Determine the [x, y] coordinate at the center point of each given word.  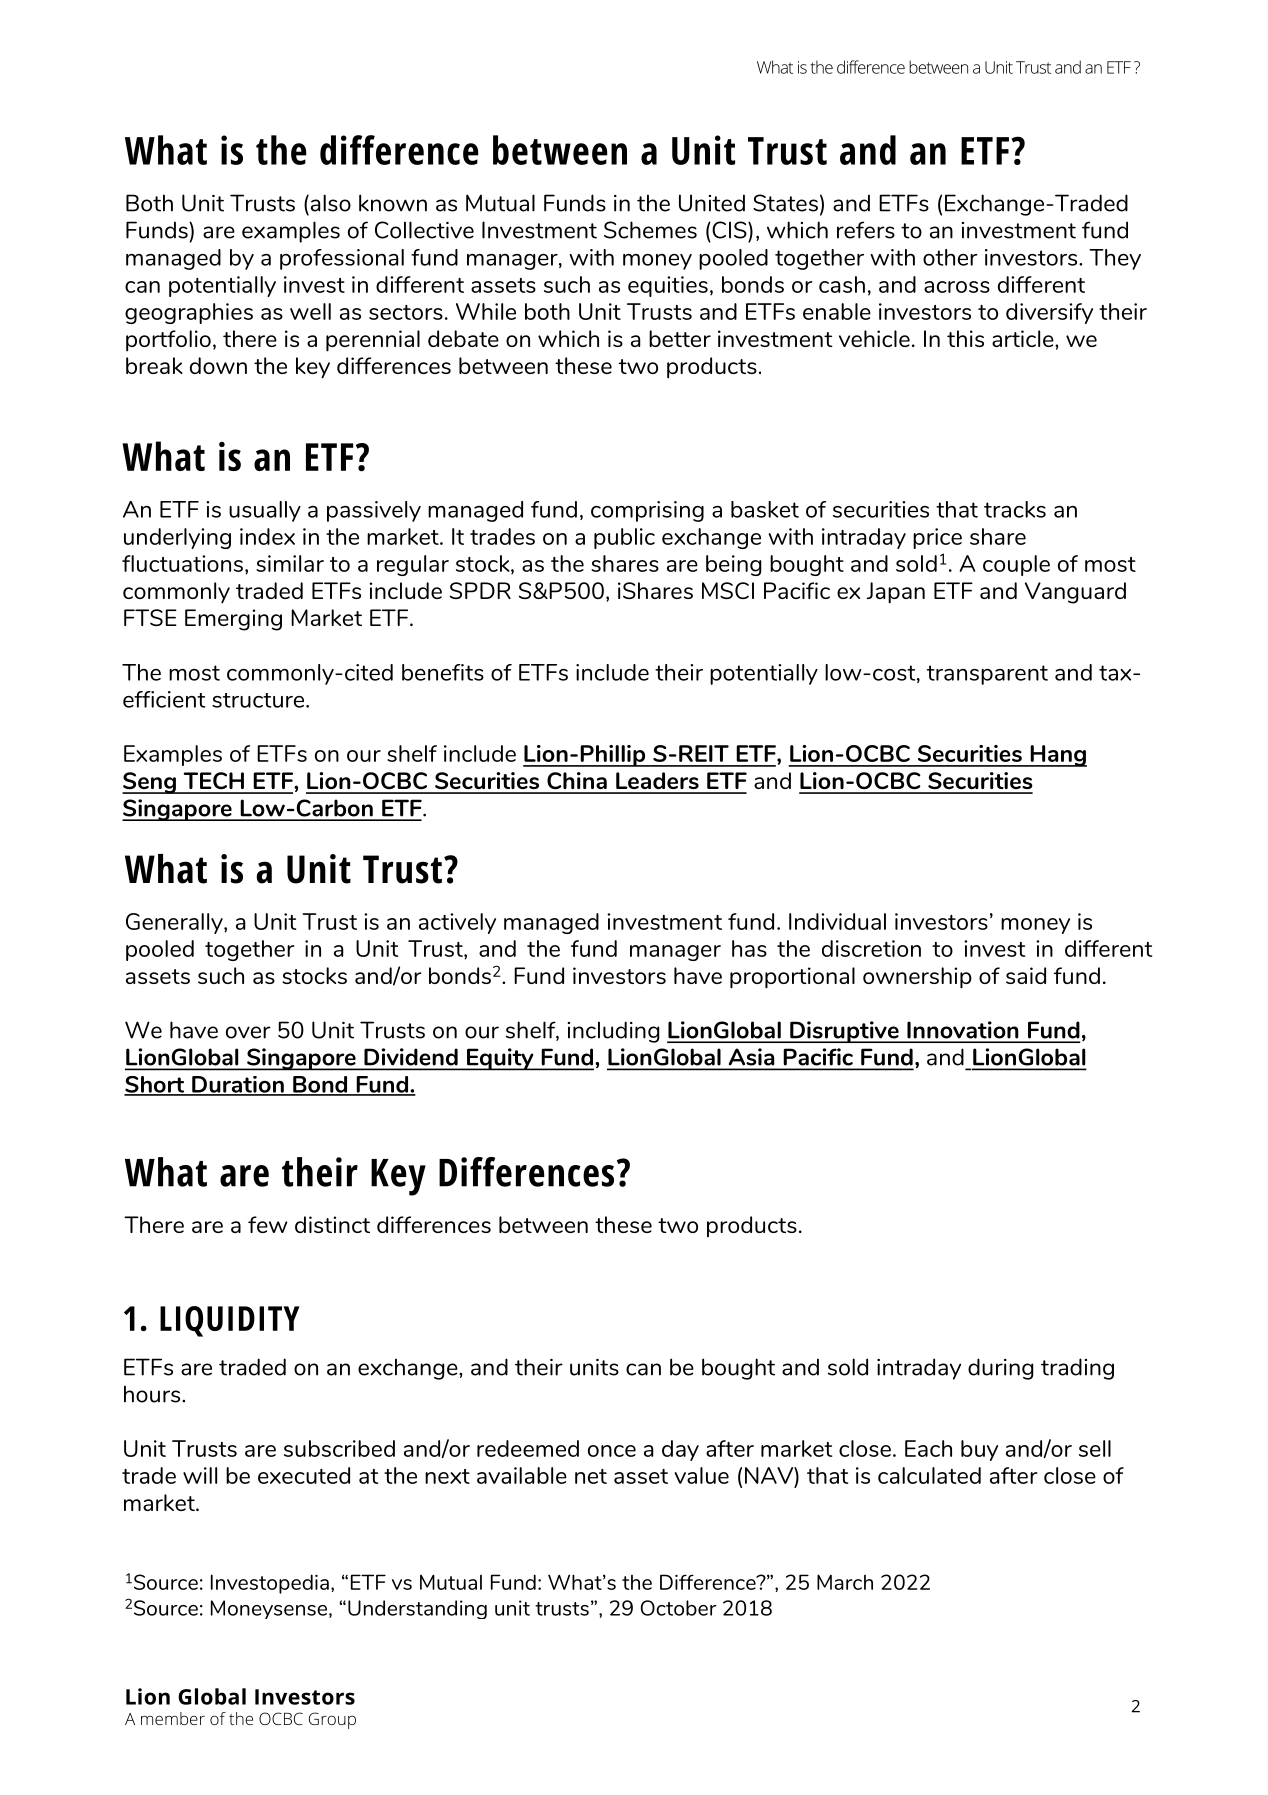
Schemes [650, 230]
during [1001, 1369]
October [679, 1608]
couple [1016, 565]
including [614, 1032]
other [950, 257]
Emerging [233, 620]
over [248, 1032]
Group [332, 1720]
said [1026, 975]
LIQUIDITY [230, 1321]
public [624, 538]
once [612, 1451]
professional [342, 259]
